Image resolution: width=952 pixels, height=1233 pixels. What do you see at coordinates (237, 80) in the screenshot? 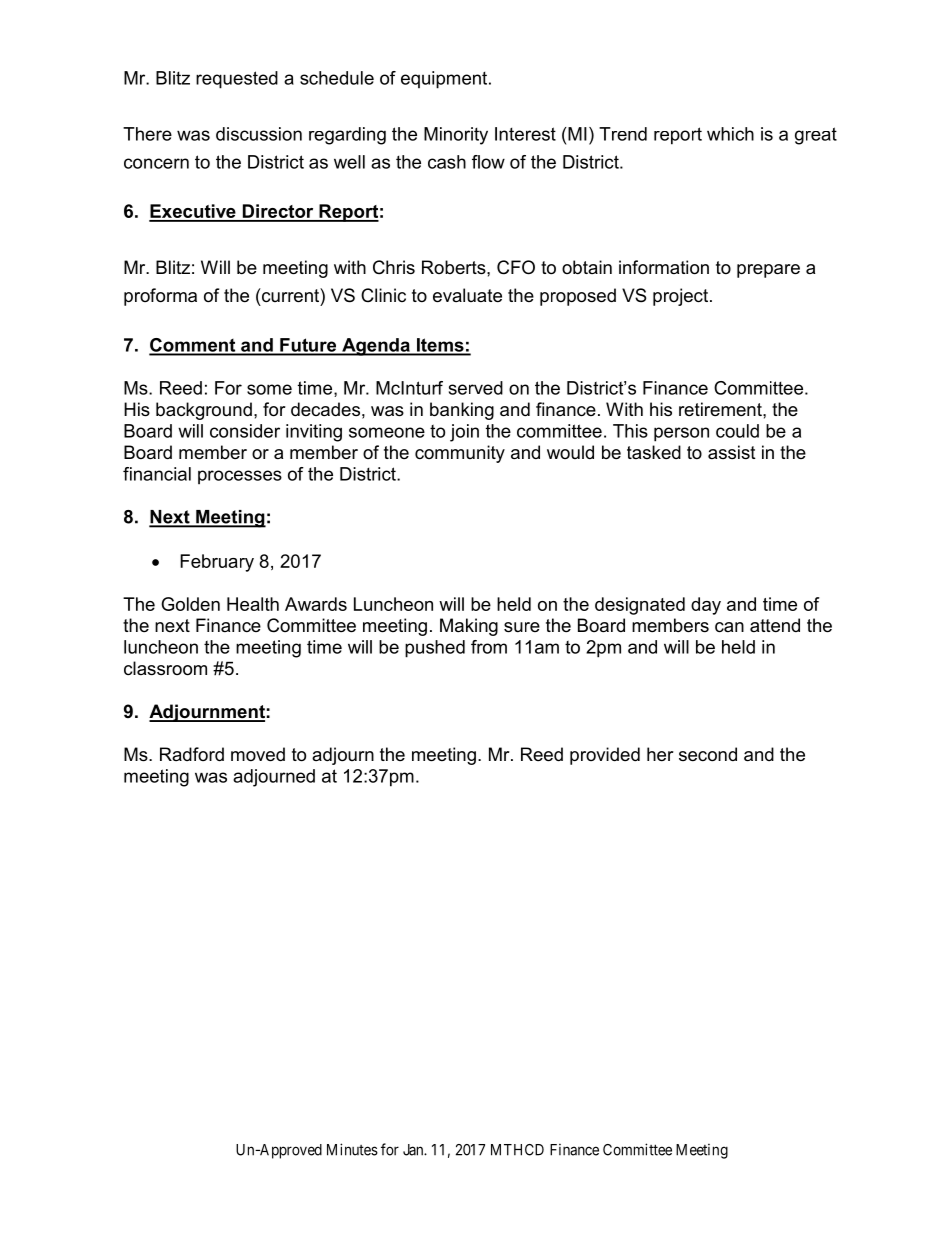
I see `requested` at bounding box center [237, 80].
